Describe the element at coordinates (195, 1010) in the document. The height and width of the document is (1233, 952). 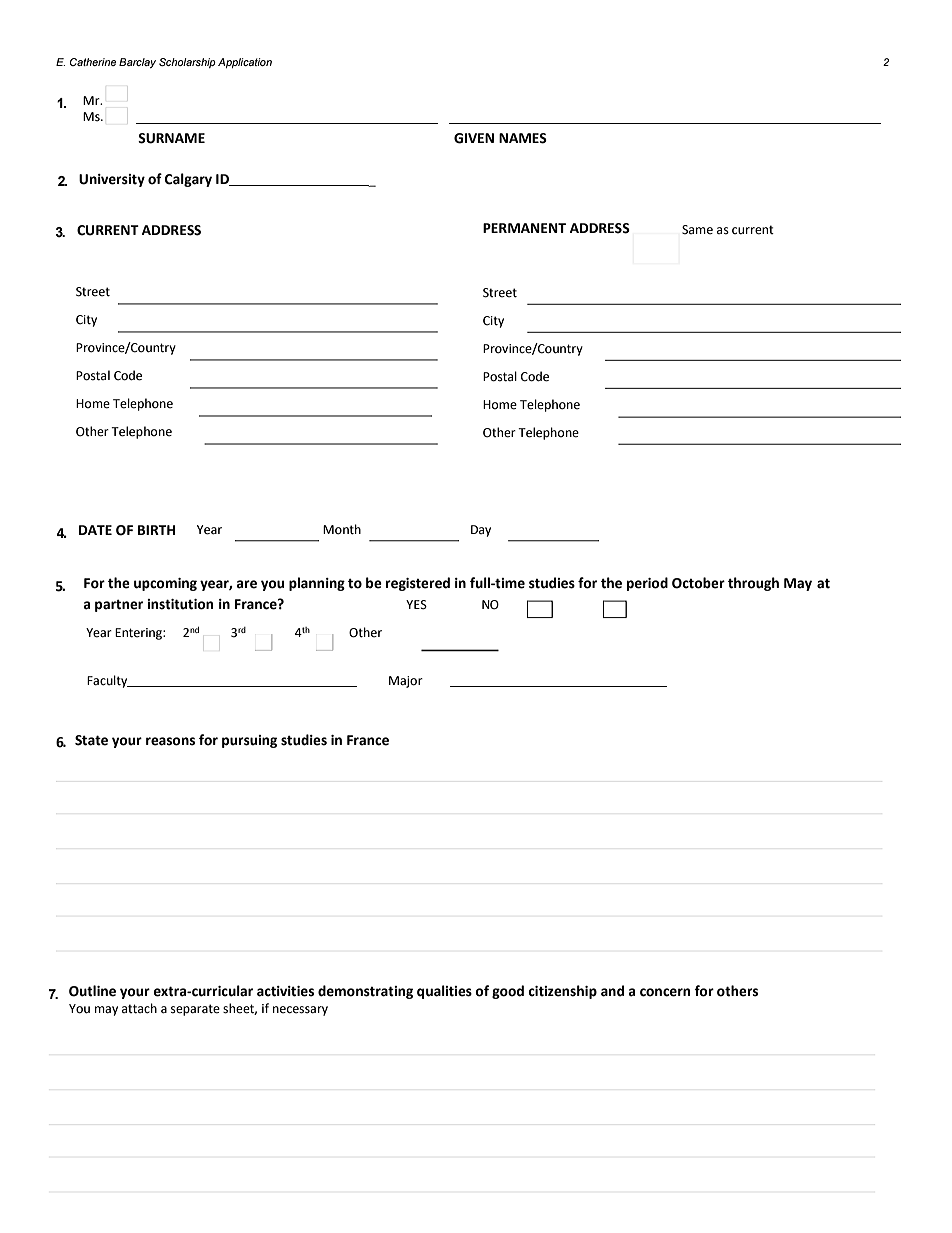
I see `separate` at that location.
